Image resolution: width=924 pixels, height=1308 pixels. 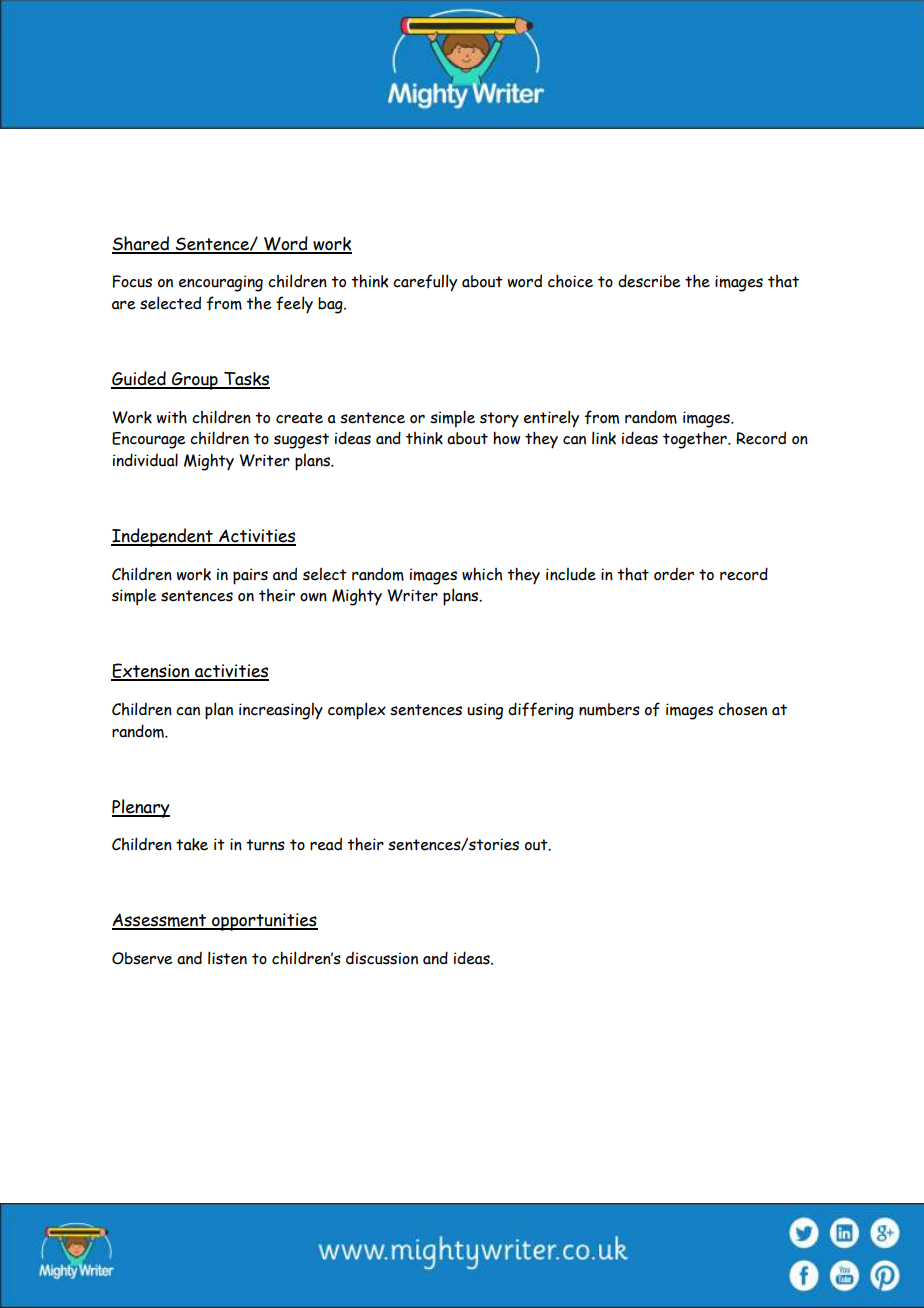 I want to click on carefully, so click(x=425, y=283).
